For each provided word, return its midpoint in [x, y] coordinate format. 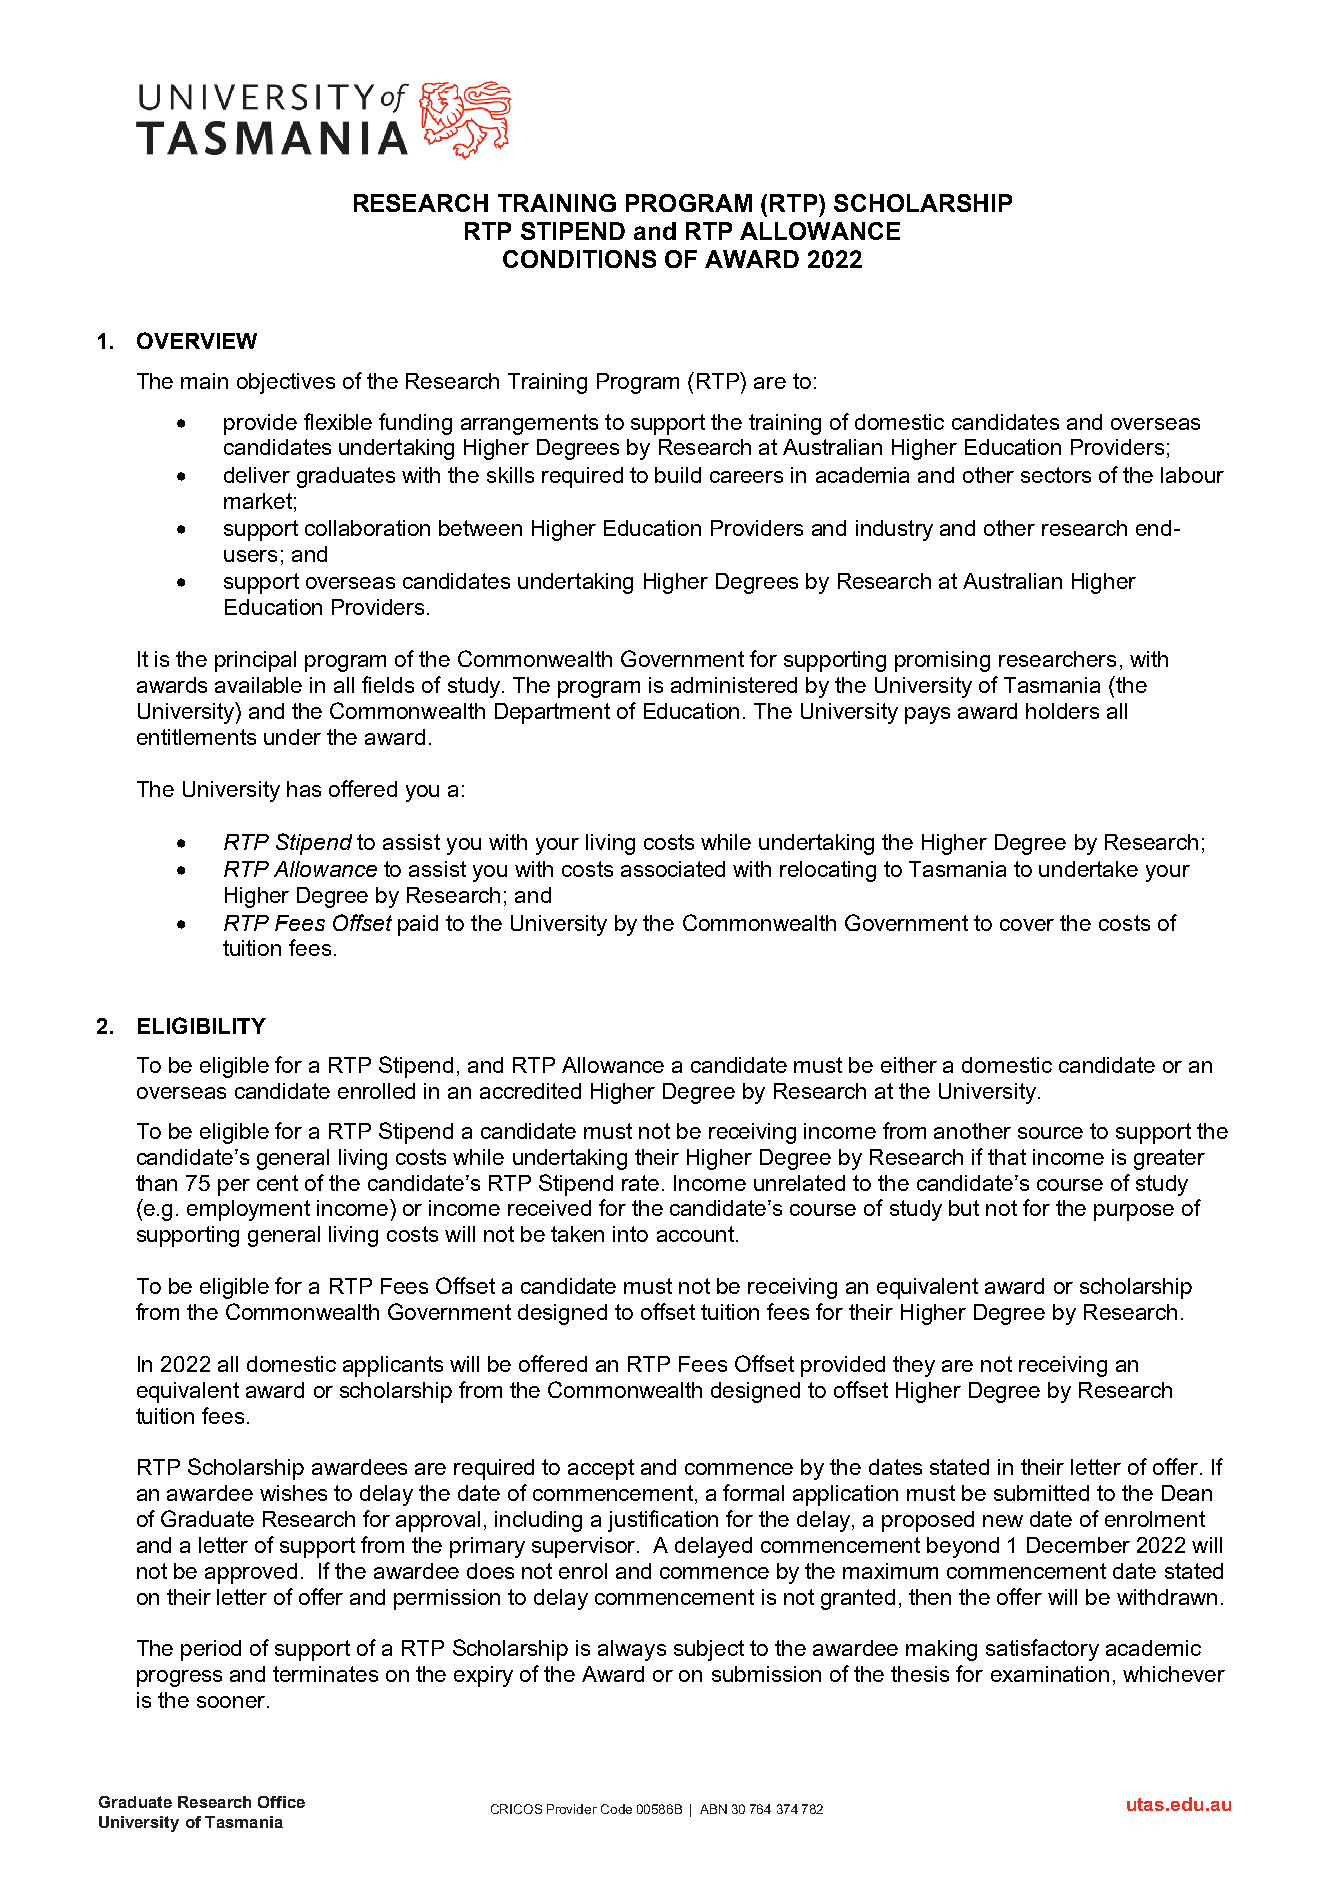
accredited [530, 1091]
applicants [393, 1366]
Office [281, 1802]
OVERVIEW [197, 340]
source [1050, 1133]
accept [601, 1469]
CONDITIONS [579, 259]
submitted [1041, 1493]
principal [255, 661]
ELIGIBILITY [202, 1025]
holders [1062, 711]
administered [734, 685]
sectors [1056, 475]
